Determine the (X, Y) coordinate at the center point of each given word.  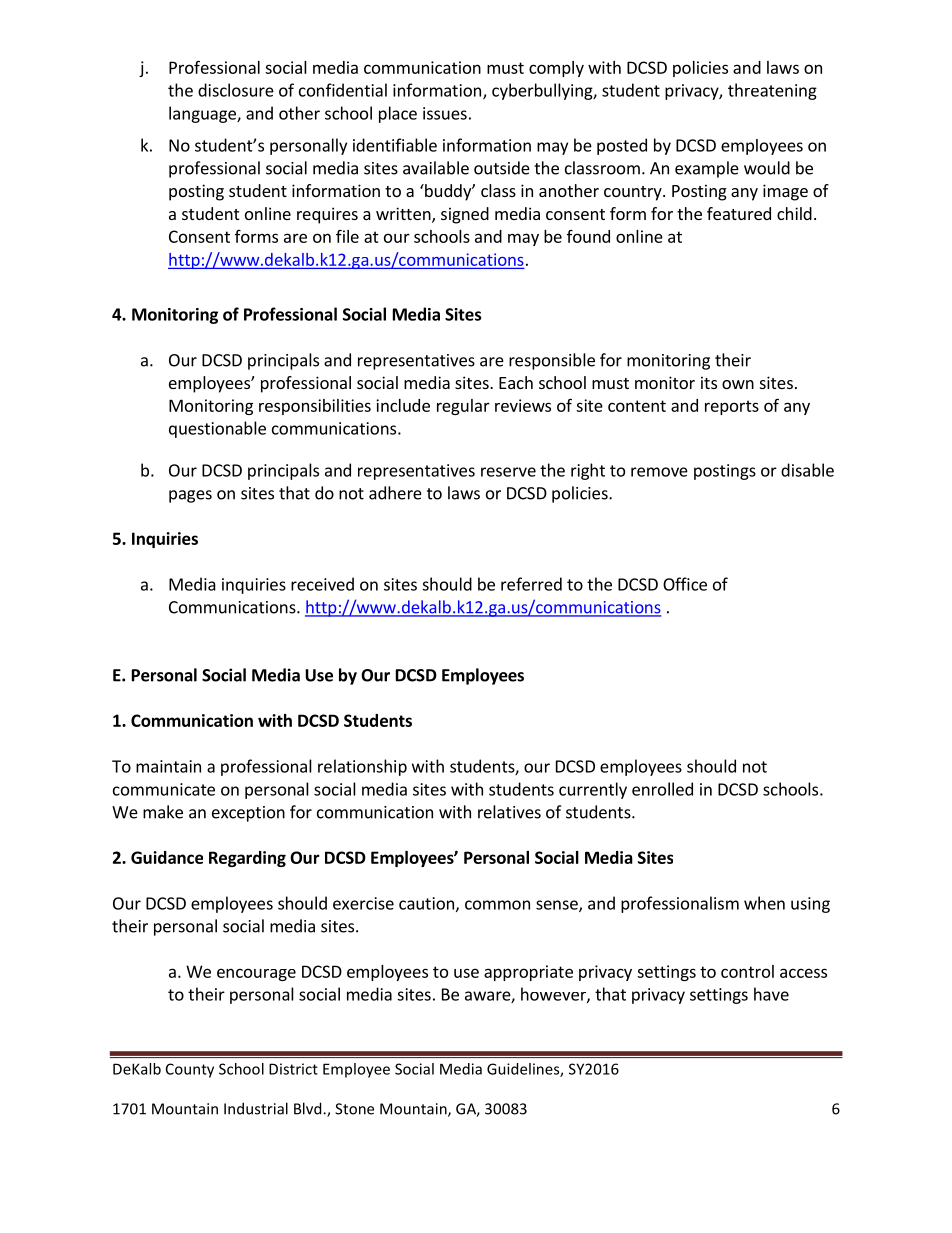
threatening (772, 91)
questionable (217, 429)
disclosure (236, 90)
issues (445, 113)
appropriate (528, 973)
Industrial (256, 1108)
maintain (168, 766)
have (771, 994)
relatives (509, 812)
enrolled (662, 789)
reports (732, 407)
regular (463, 407)
